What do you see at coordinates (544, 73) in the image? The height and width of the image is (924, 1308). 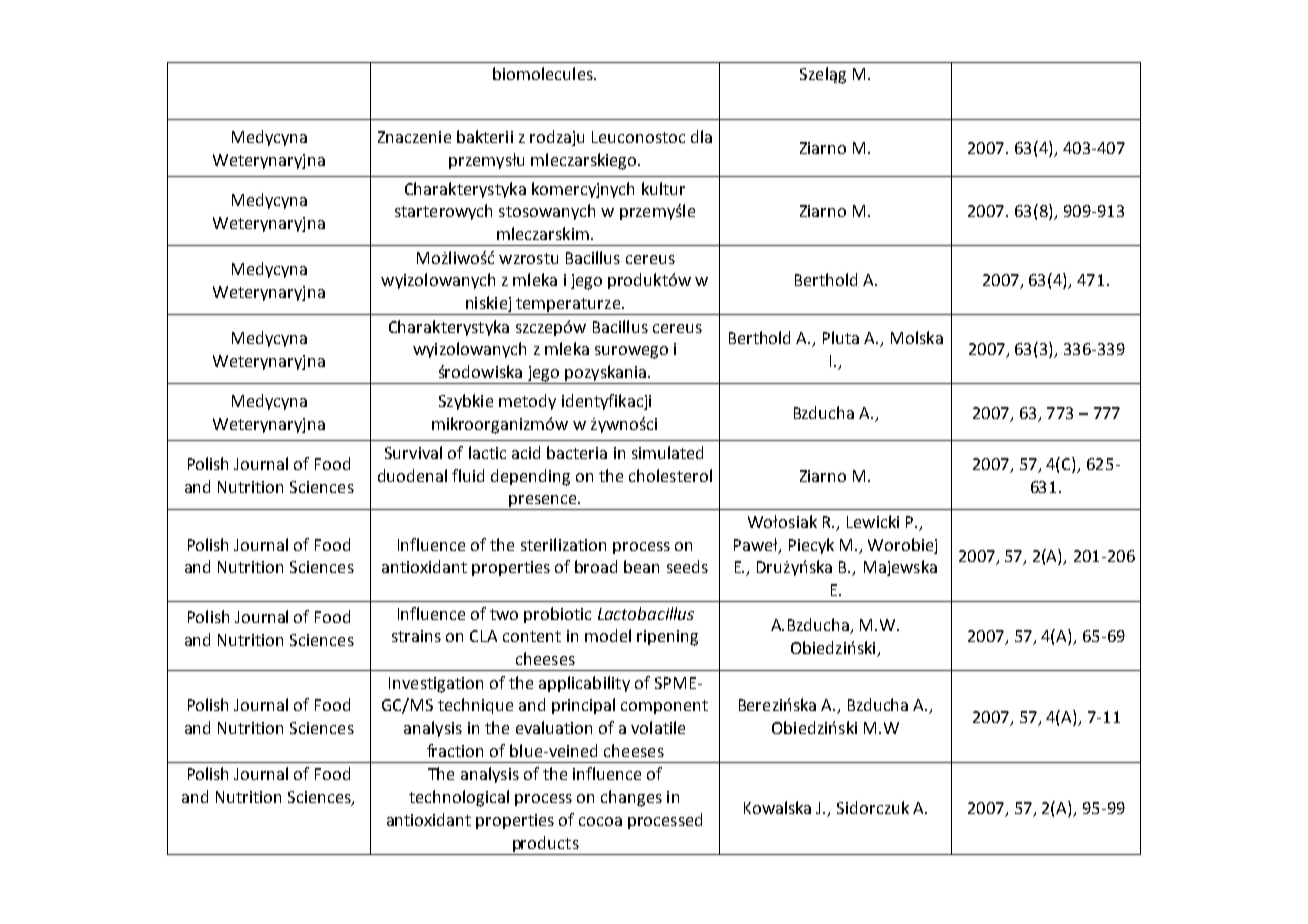 I see `biomolecules` at bounding box center [544, 73].
